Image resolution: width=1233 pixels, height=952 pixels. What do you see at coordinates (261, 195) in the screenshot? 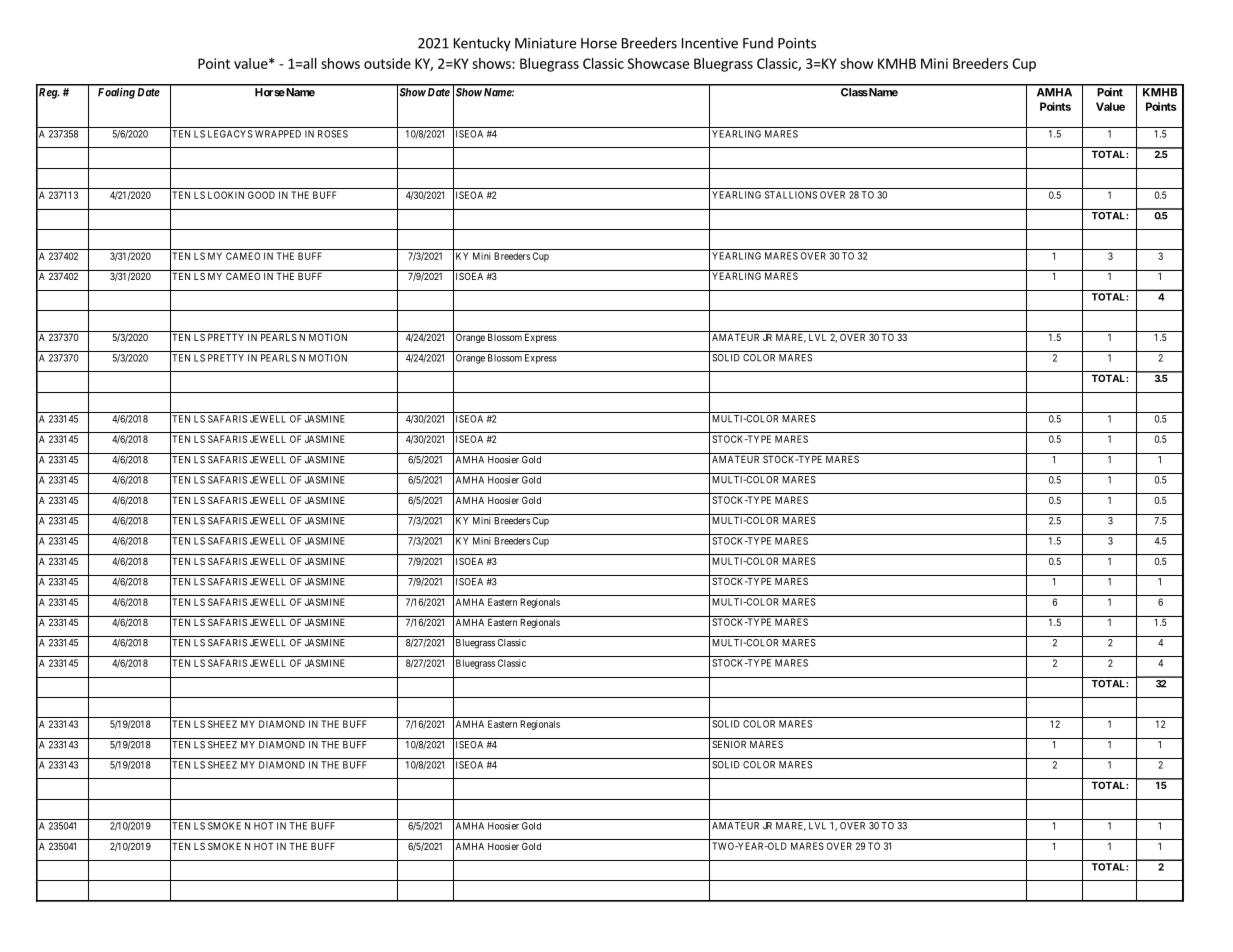
I see `GOOD` at bounding box center [261, 195].
